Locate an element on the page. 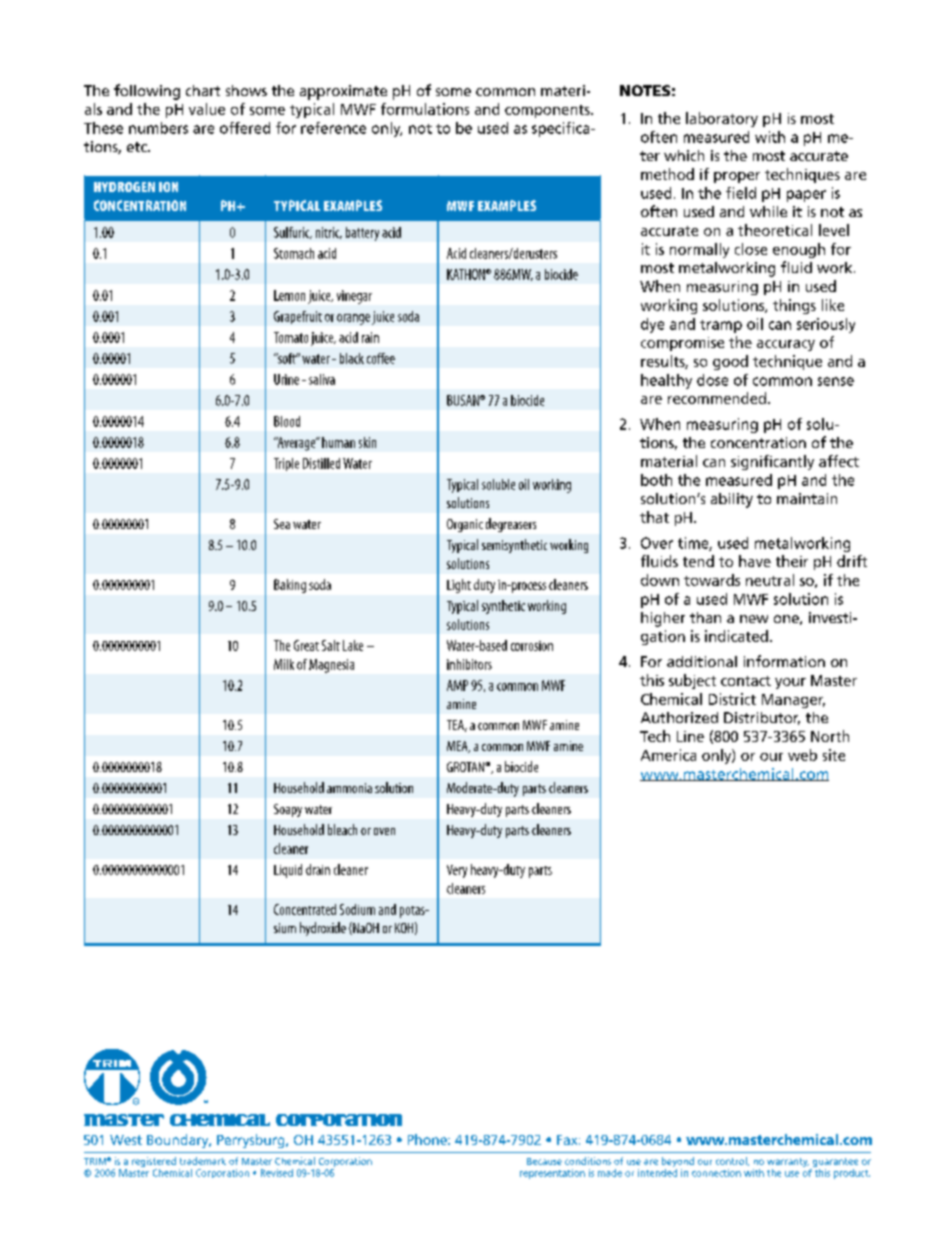 The height and width of the page is (1233, 952). Urine is located at coordinates (286, 379).
